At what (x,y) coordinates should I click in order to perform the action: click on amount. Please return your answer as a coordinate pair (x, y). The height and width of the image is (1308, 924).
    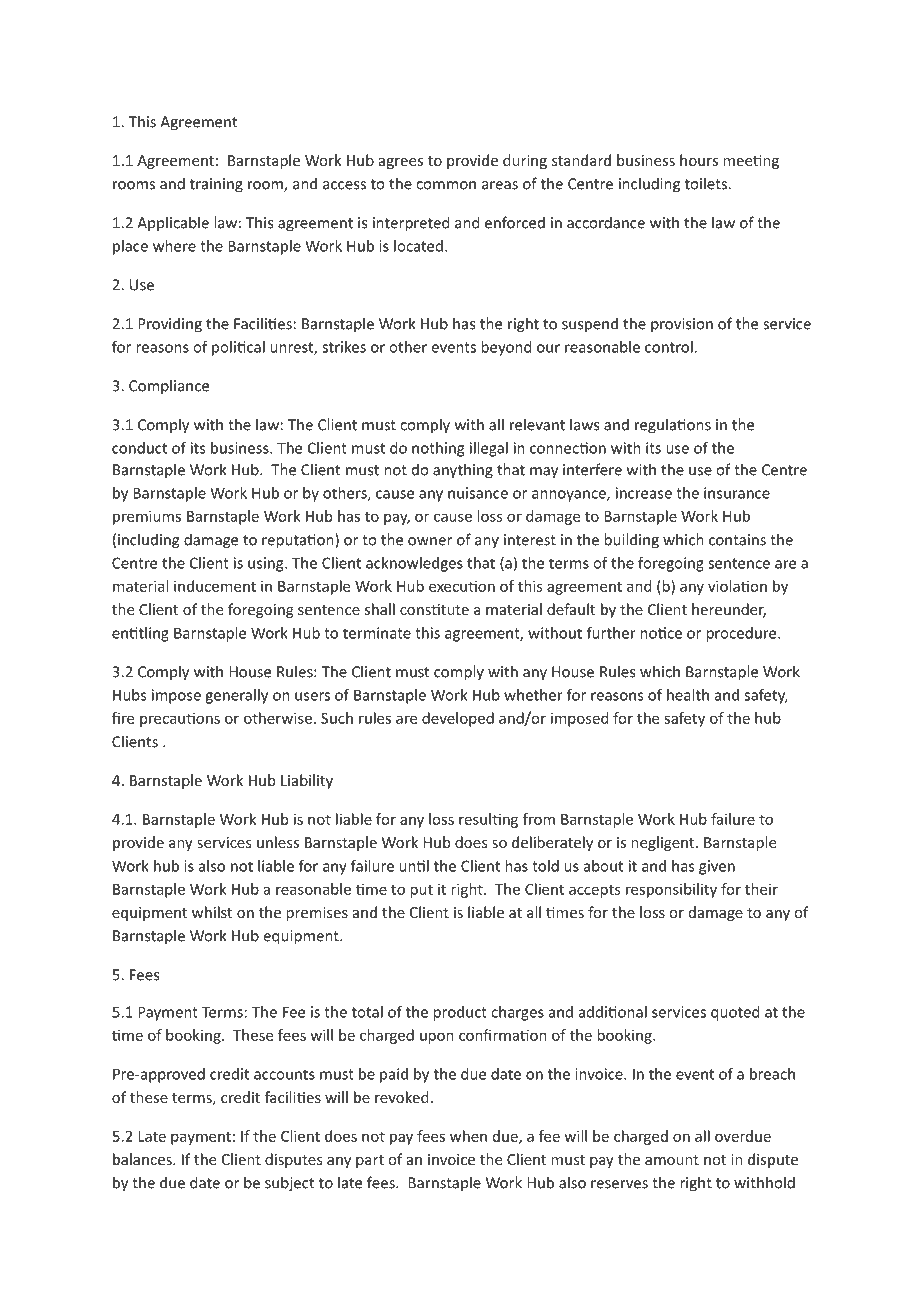
    Looking at the image, I should click on (672, 1160).
